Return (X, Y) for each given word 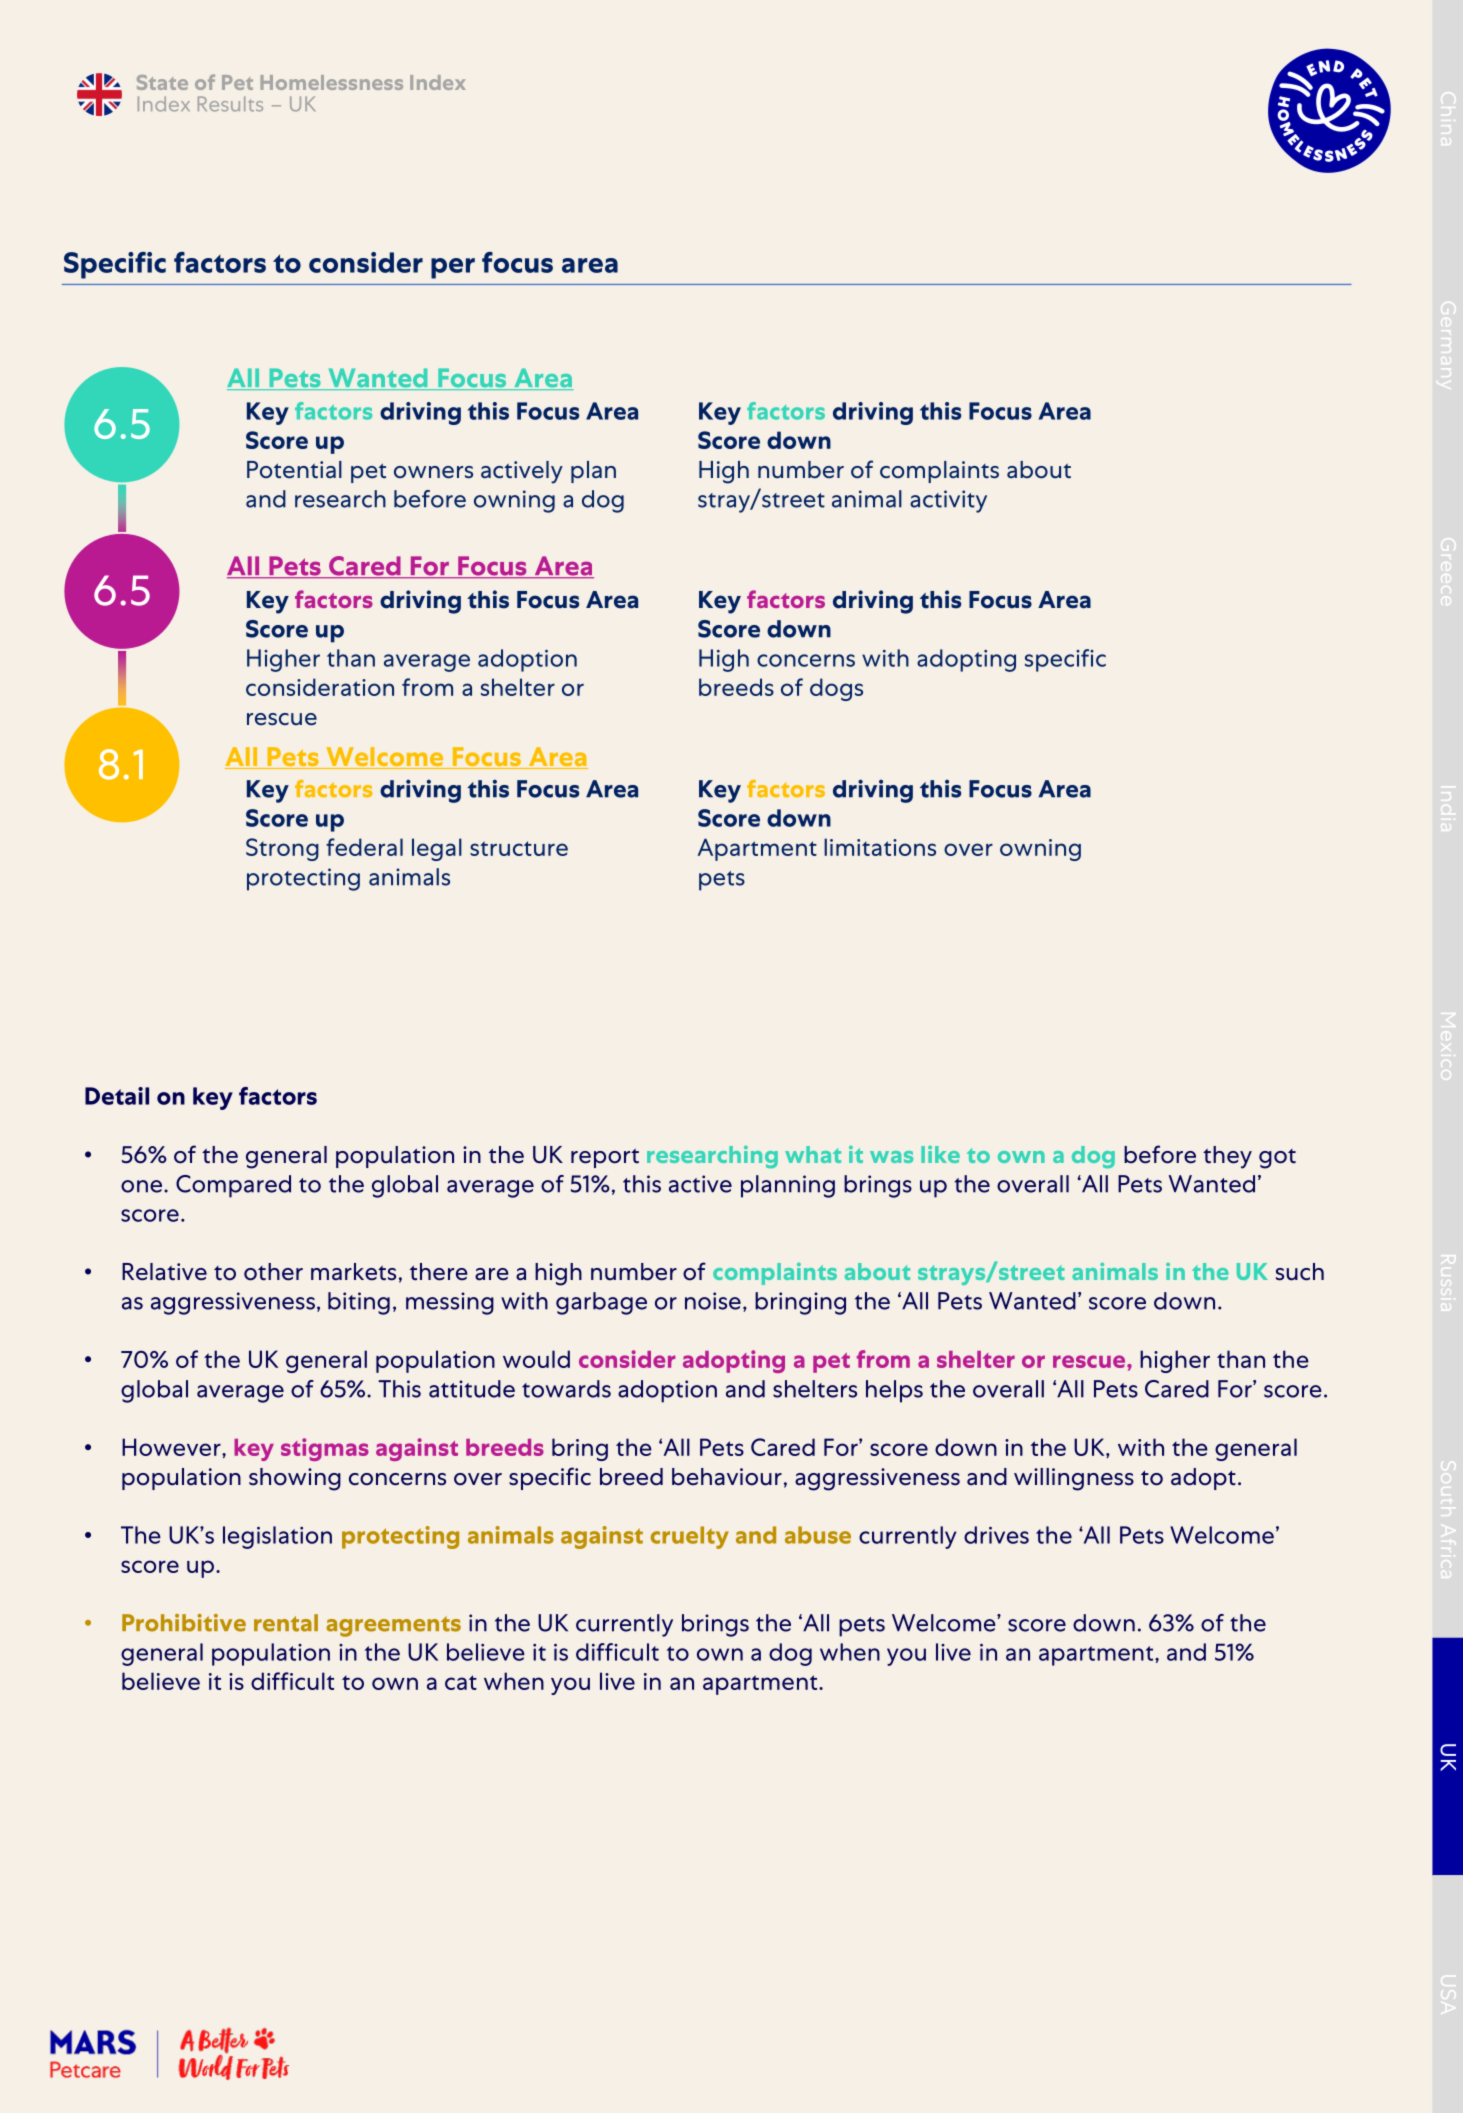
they (1227, 1157)
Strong (282, 849)
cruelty (690, 1537)
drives (996, 1535)
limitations (880, 847)
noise (713, 1301)
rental (286, 1623)
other (273, 1272)
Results (230, 104)
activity (948, 501)
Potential (294, 469)
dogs (836, 689)
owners (433, 472)
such (1300, 1272)
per (453, 268)
